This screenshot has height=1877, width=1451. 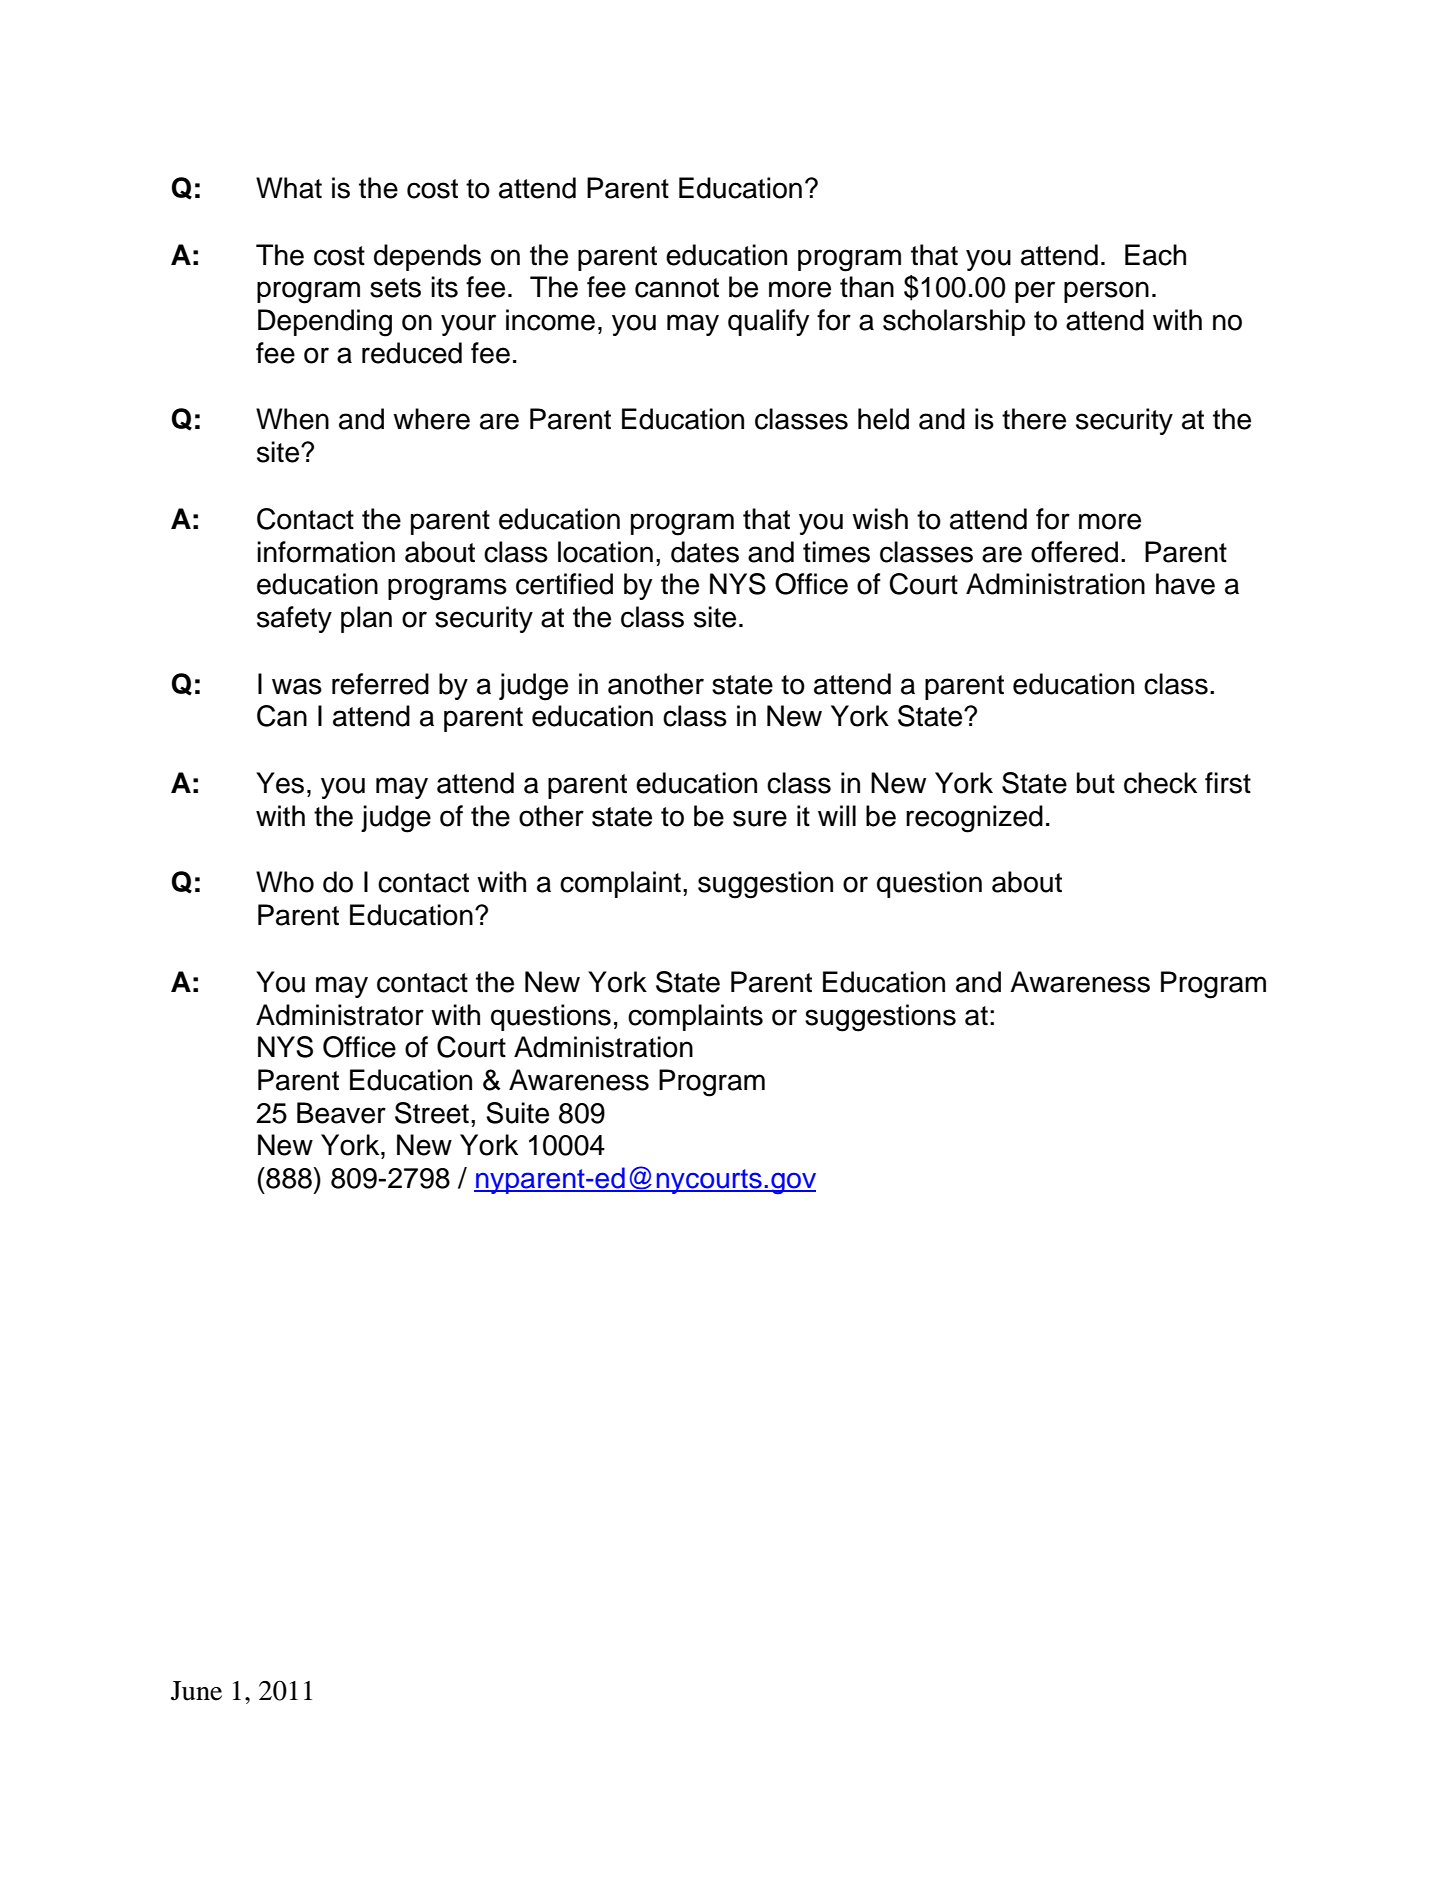 I want to click on cannot, so click(x=677, y=288).
